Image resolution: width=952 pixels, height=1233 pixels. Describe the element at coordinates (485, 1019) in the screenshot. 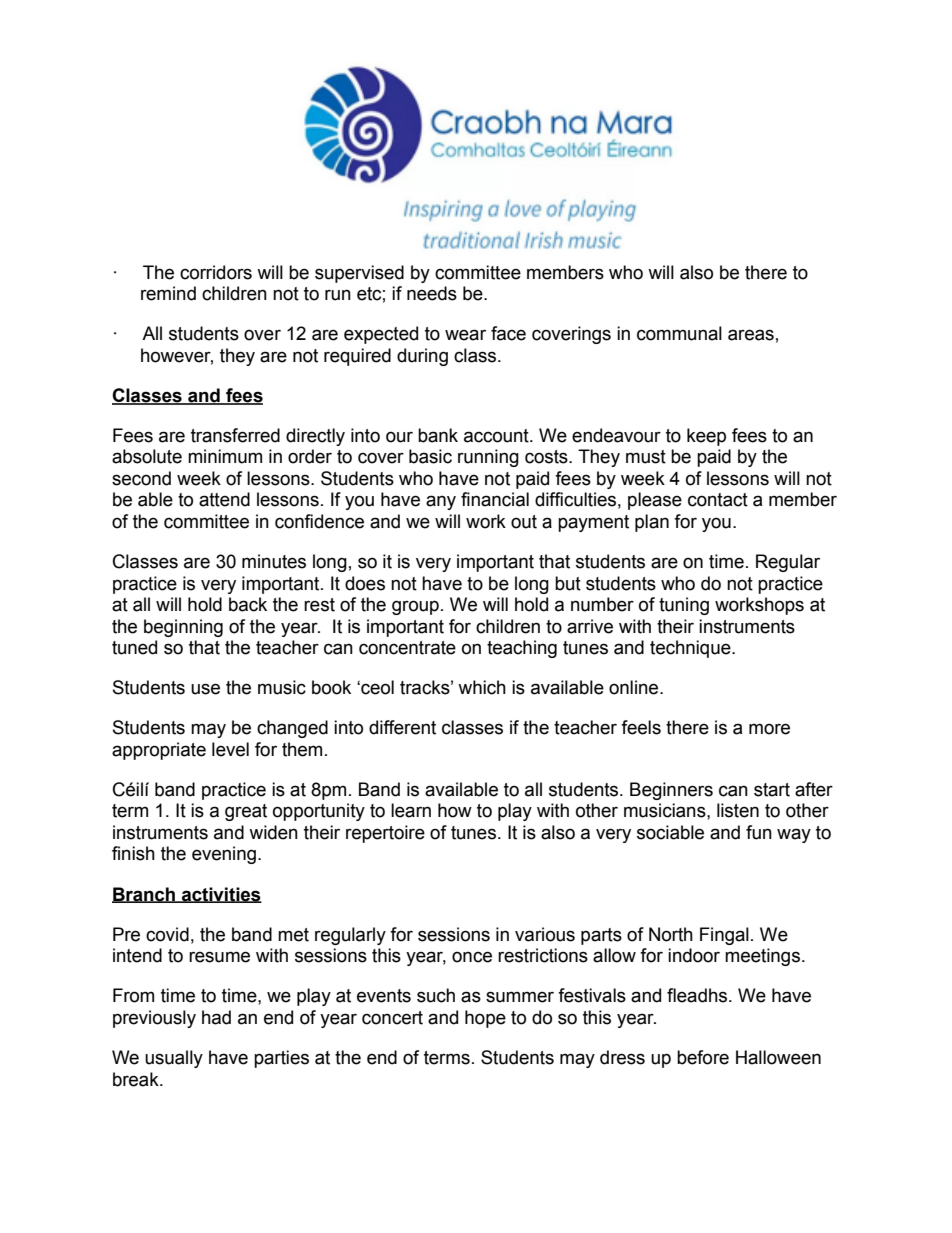

I see `hope` at that location.
